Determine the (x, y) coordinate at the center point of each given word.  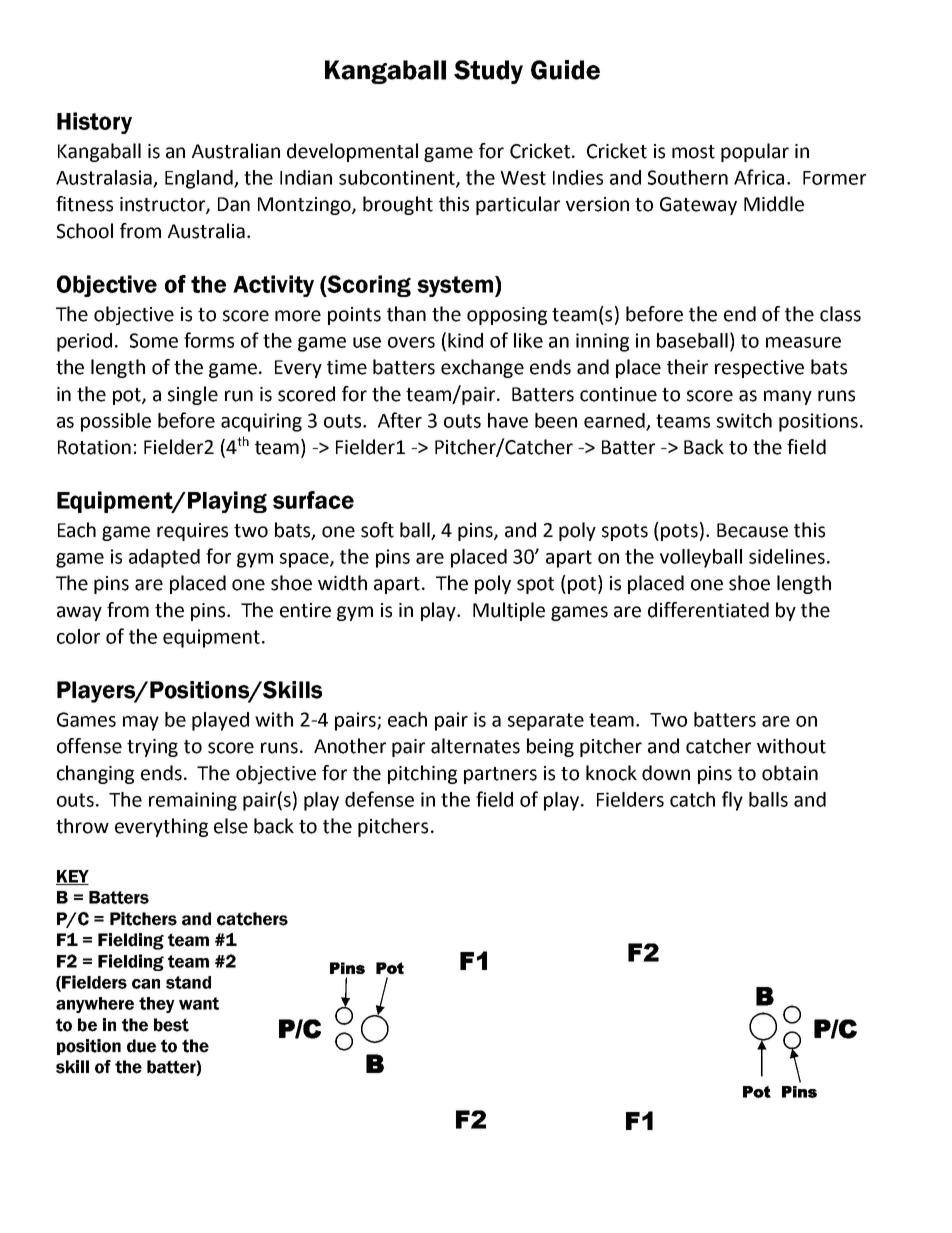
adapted (164, 558)
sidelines (787, 556)
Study (488, 72)
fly (732, 801)
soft (377, 530)
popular (755, 152)
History (94, 123)
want (199, 1003)
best (171, 1025)
